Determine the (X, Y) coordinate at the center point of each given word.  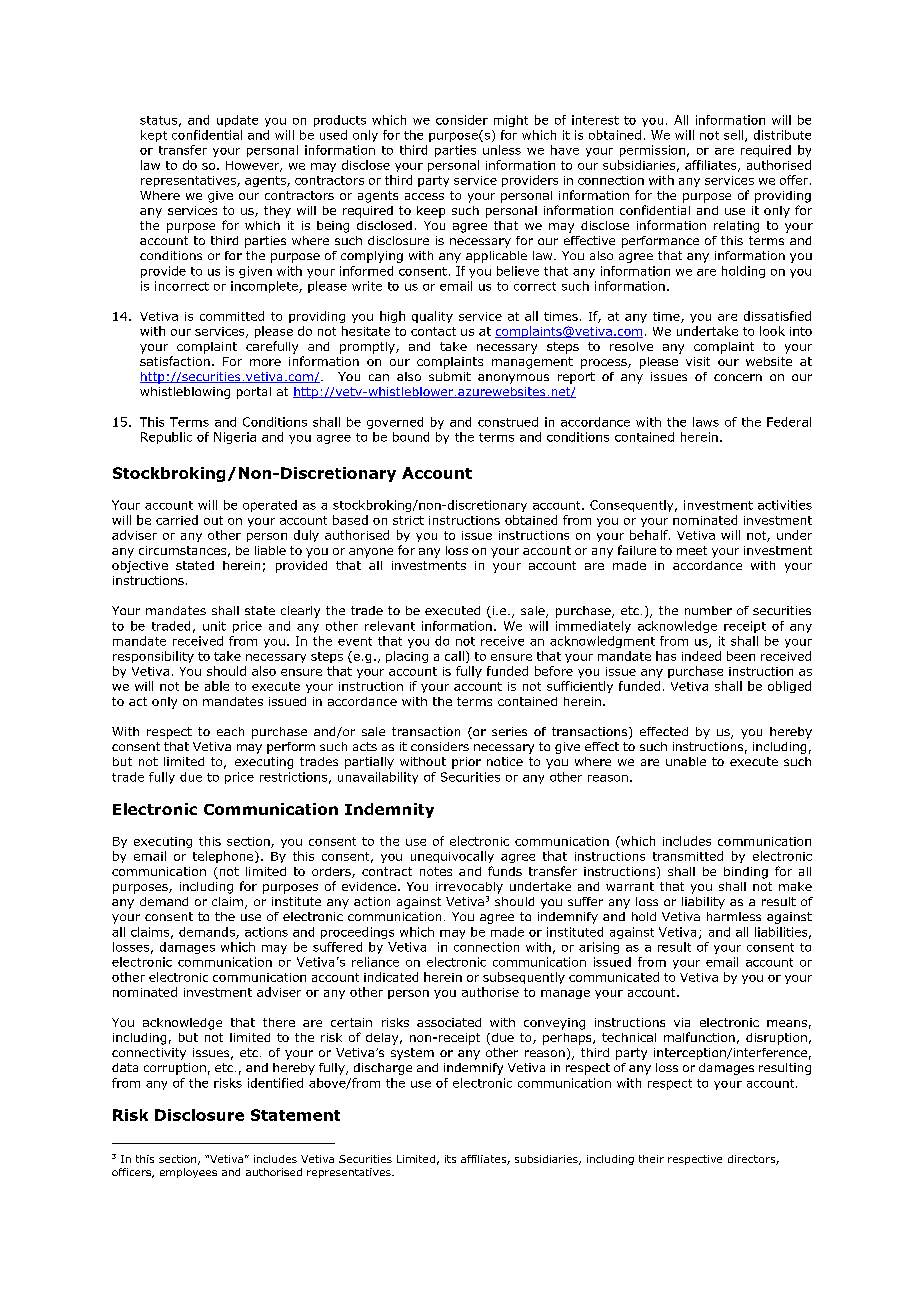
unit (214, 626)
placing (407, 657)
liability (703, 903)
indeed (701, 656)
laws (706, 422)
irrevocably (469, 888)
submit (450, 376)
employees (188, 1173)
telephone (224, 857)
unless (502, 150)
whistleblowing (185, 393)
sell (735, 136)
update (237, 121)
